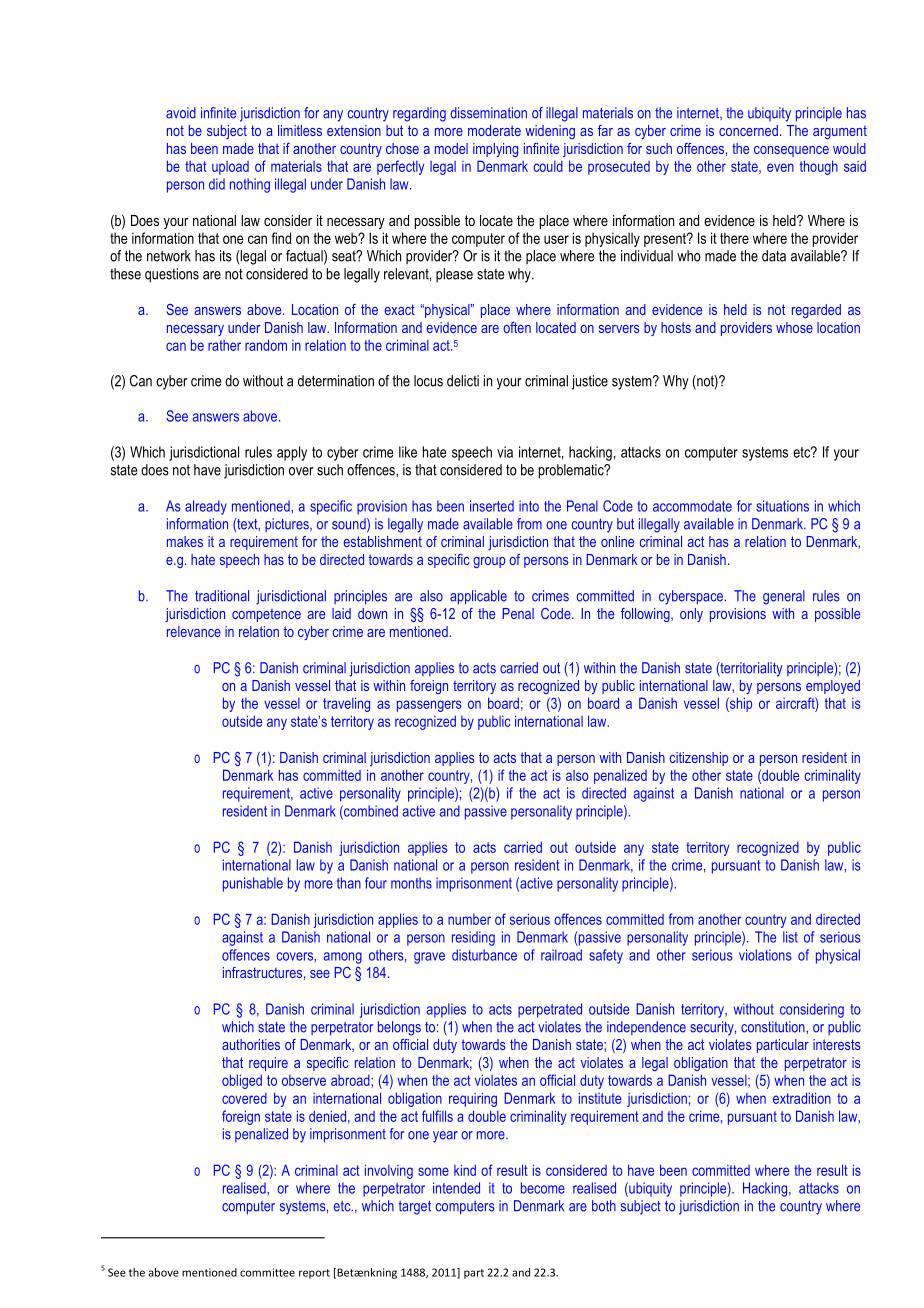  What do you see at coordinates (230, 168) in the screenshot?
I see `upload` at bounding box center [230, 168].
